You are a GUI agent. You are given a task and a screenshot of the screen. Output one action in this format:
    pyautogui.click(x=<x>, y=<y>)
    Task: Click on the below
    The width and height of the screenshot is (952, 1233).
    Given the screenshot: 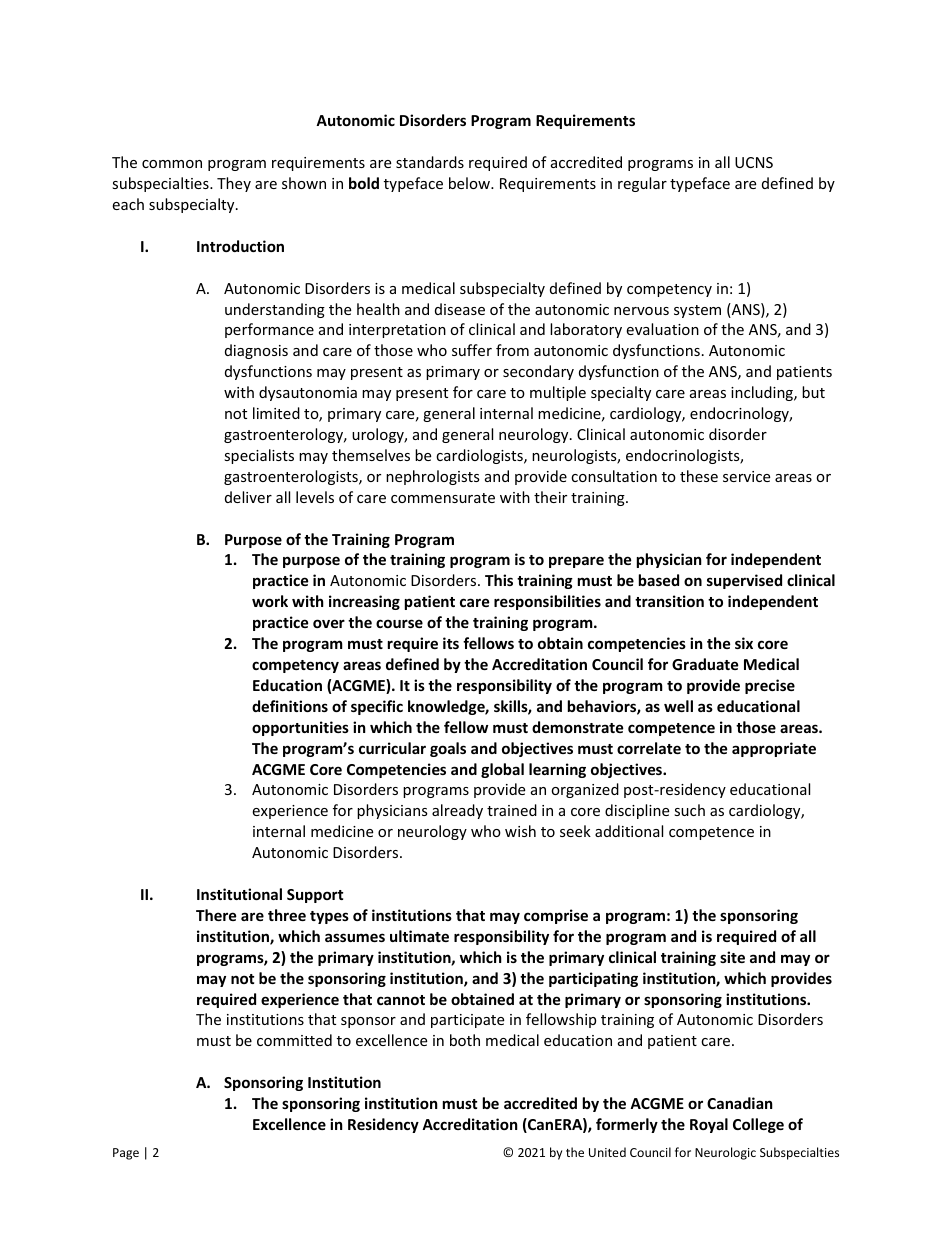 What is the action you would take?
    pyautogui.click(x=470, y=183)
